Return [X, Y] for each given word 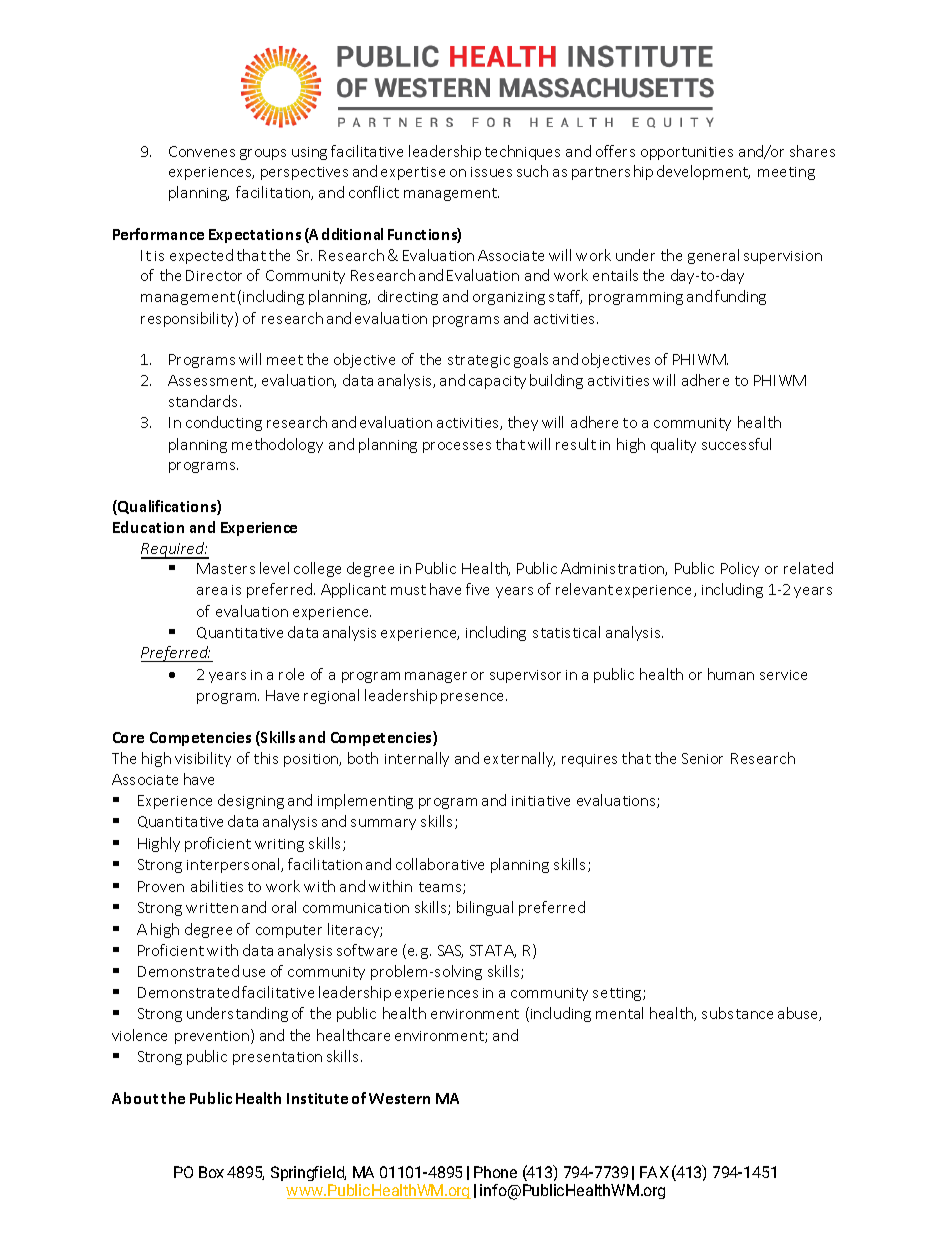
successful [736, 444]
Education [148, 527]
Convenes [202, 151]
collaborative [440, 864]
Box [211, 1172]
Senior [702, 758]
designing [251, 801]
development [703, 172]
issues [491, 172]
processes [457, 447]
